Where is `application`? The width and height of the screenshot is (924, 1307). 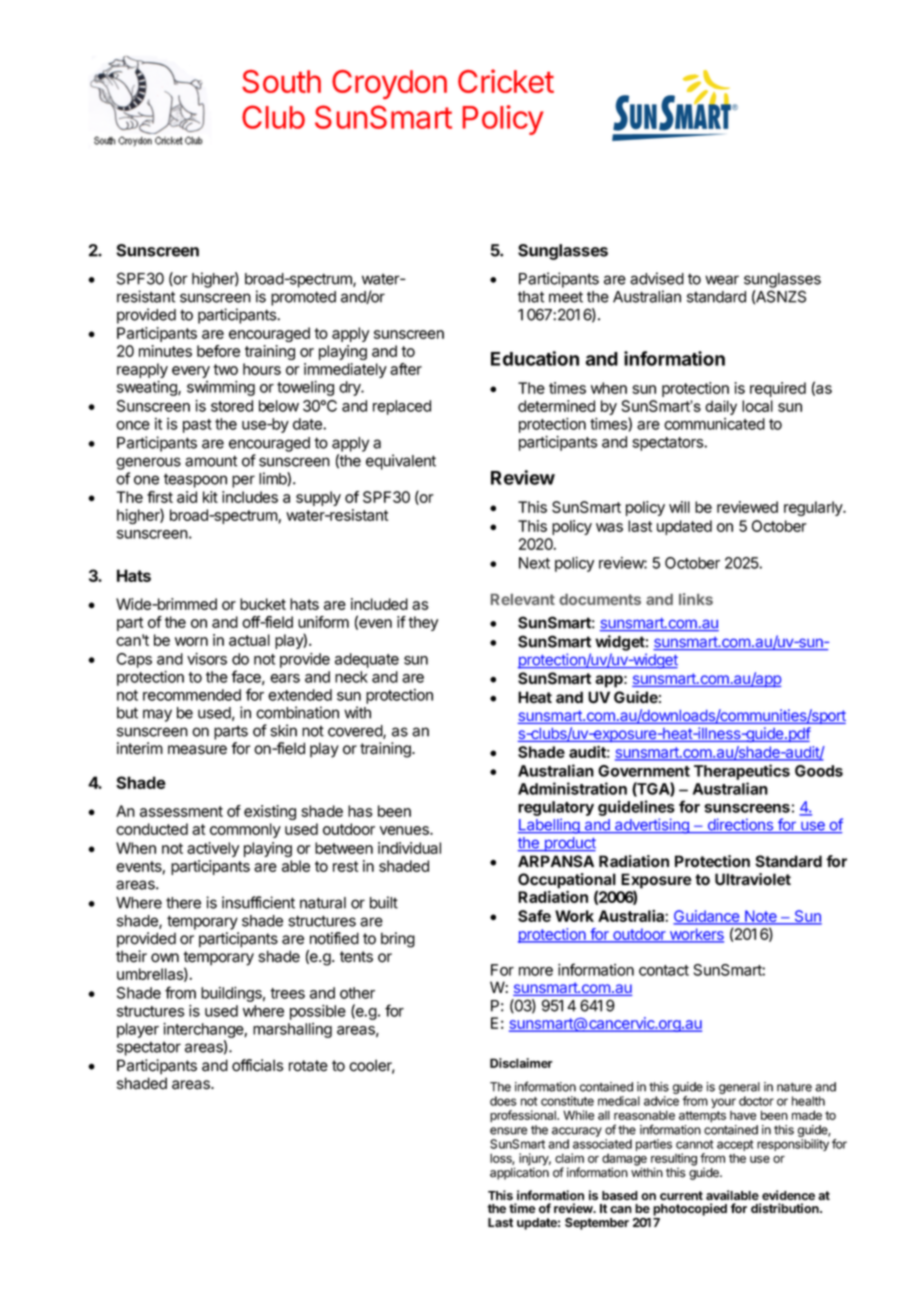
application is located at coordinates (519, 1173).
